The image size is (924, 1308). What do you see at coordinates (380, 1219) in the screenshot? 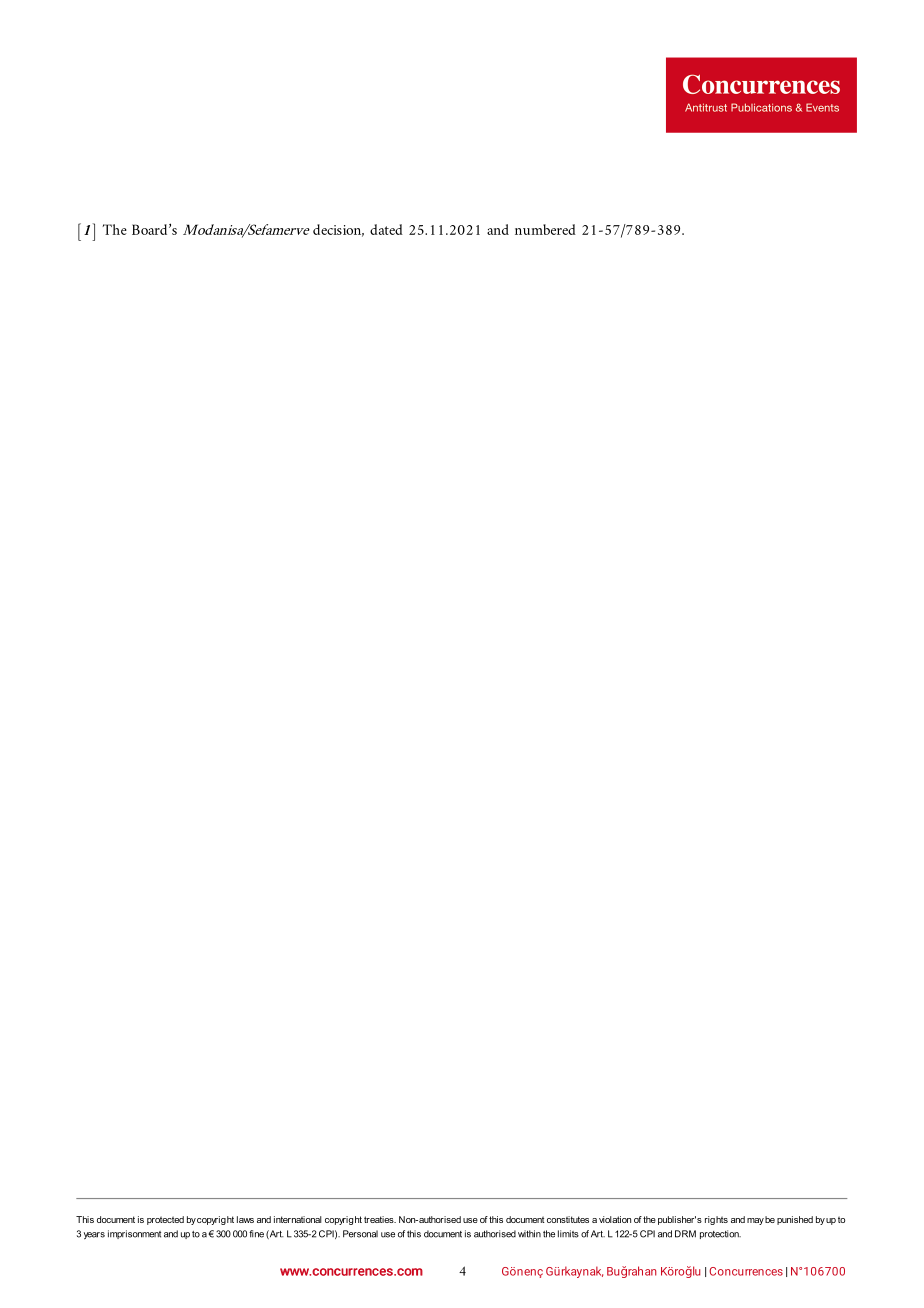
I see `treaties` at bounding box center [380, 1219].
